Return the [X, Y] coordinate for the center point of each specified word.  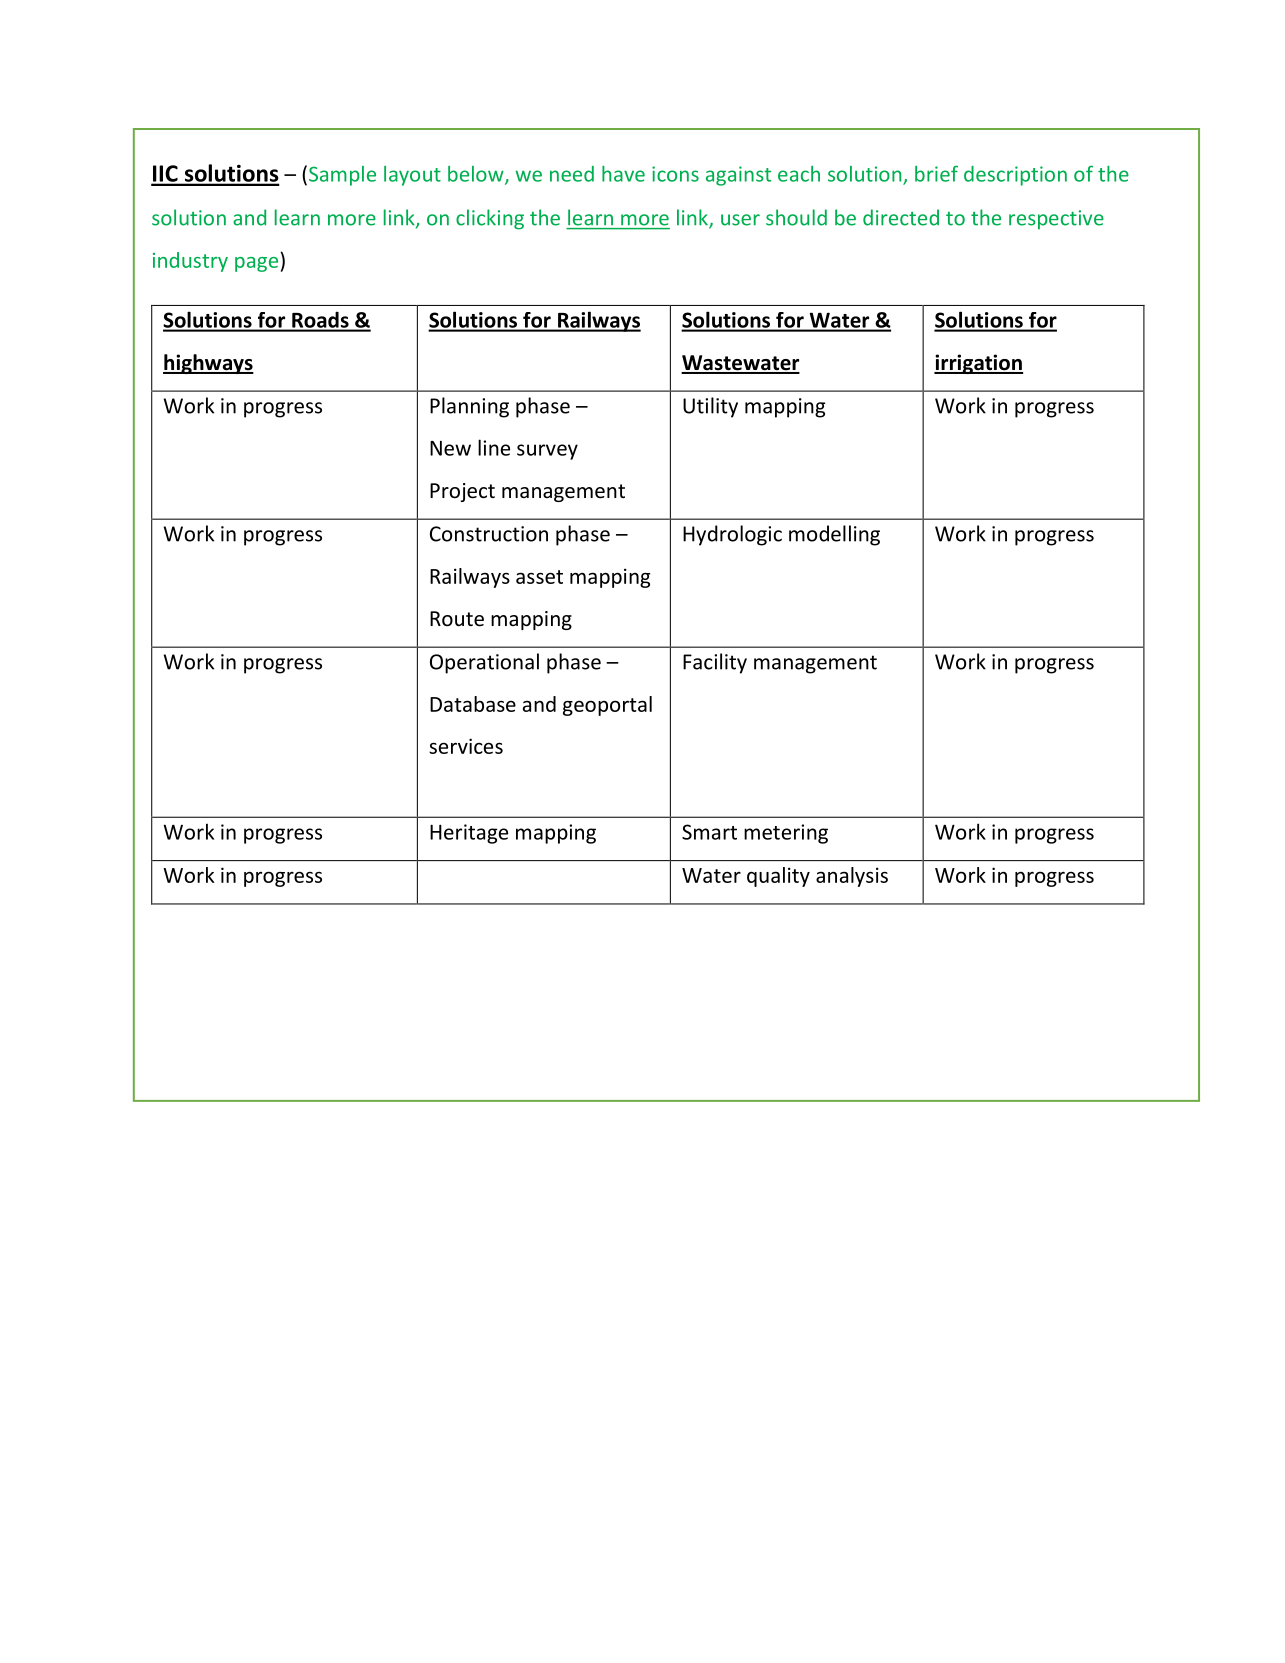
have [623, 174]
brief [936, 173]
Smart [709, 832]
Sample [342, 176]
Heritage [469, 834]
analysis [852, 877]
